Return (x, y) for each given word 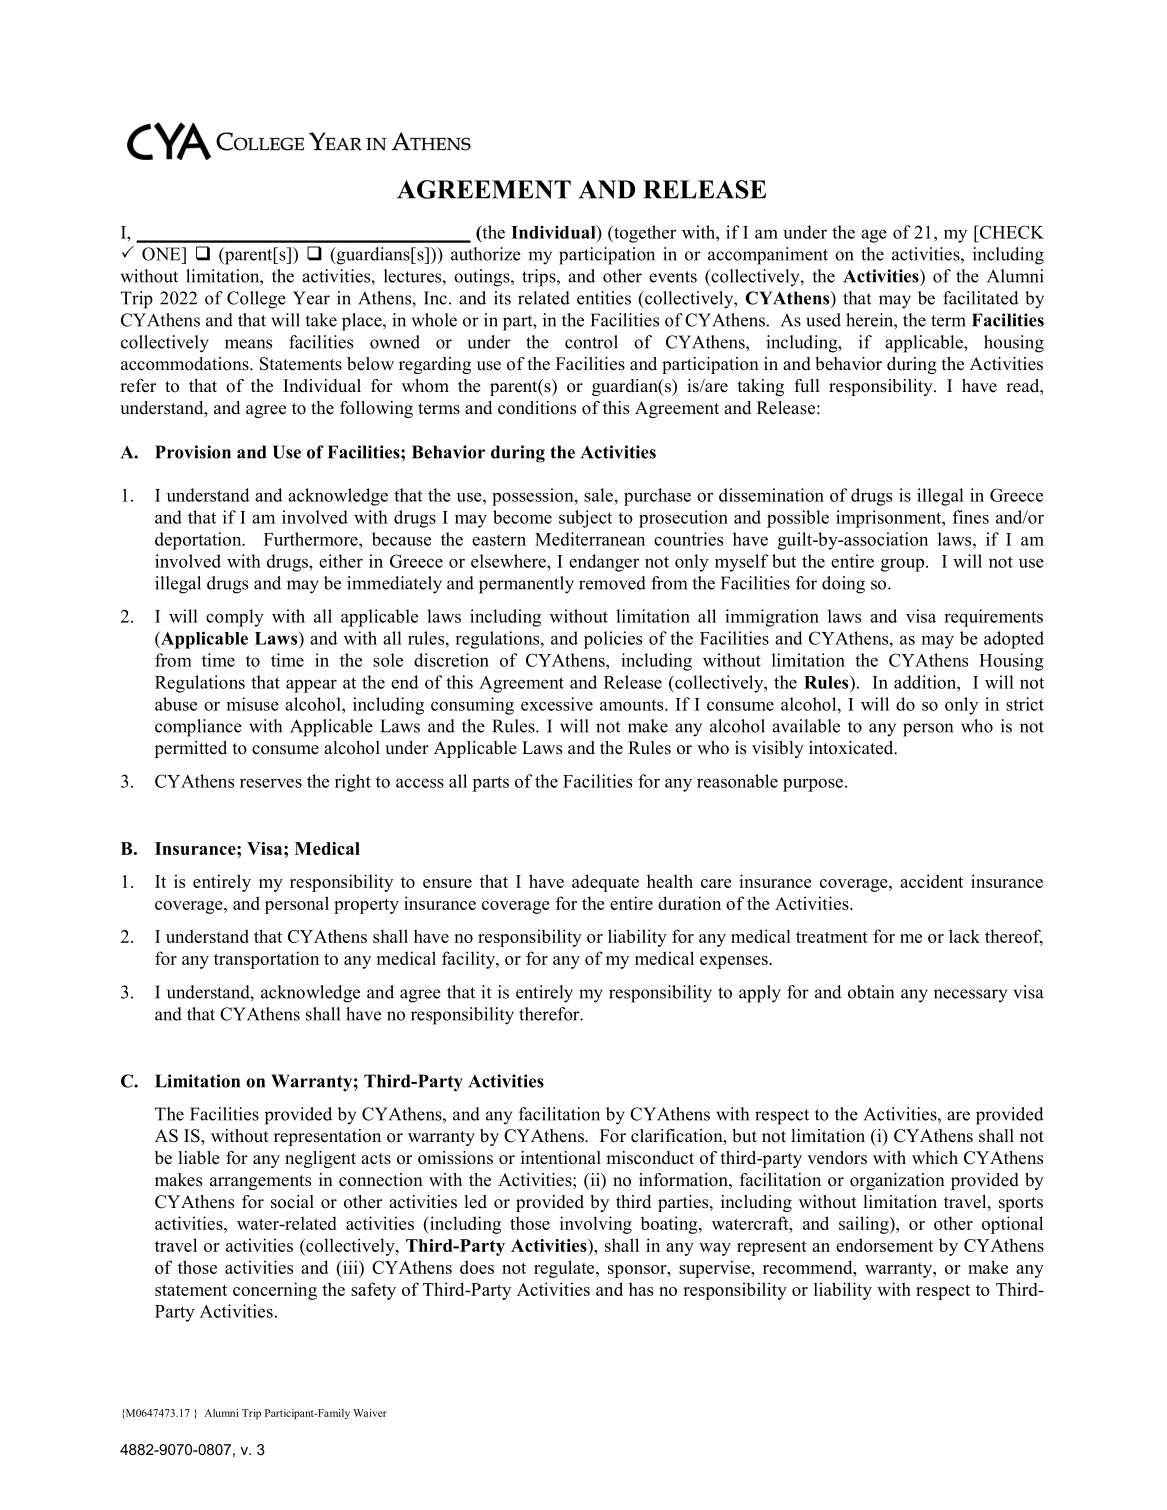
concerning (275, 1291)
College (256, 300)
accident (931, 881)
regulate (565, 1269)
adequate (605, 883)
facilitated (980, 298)
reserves (271, 783)
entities (604, 298)
